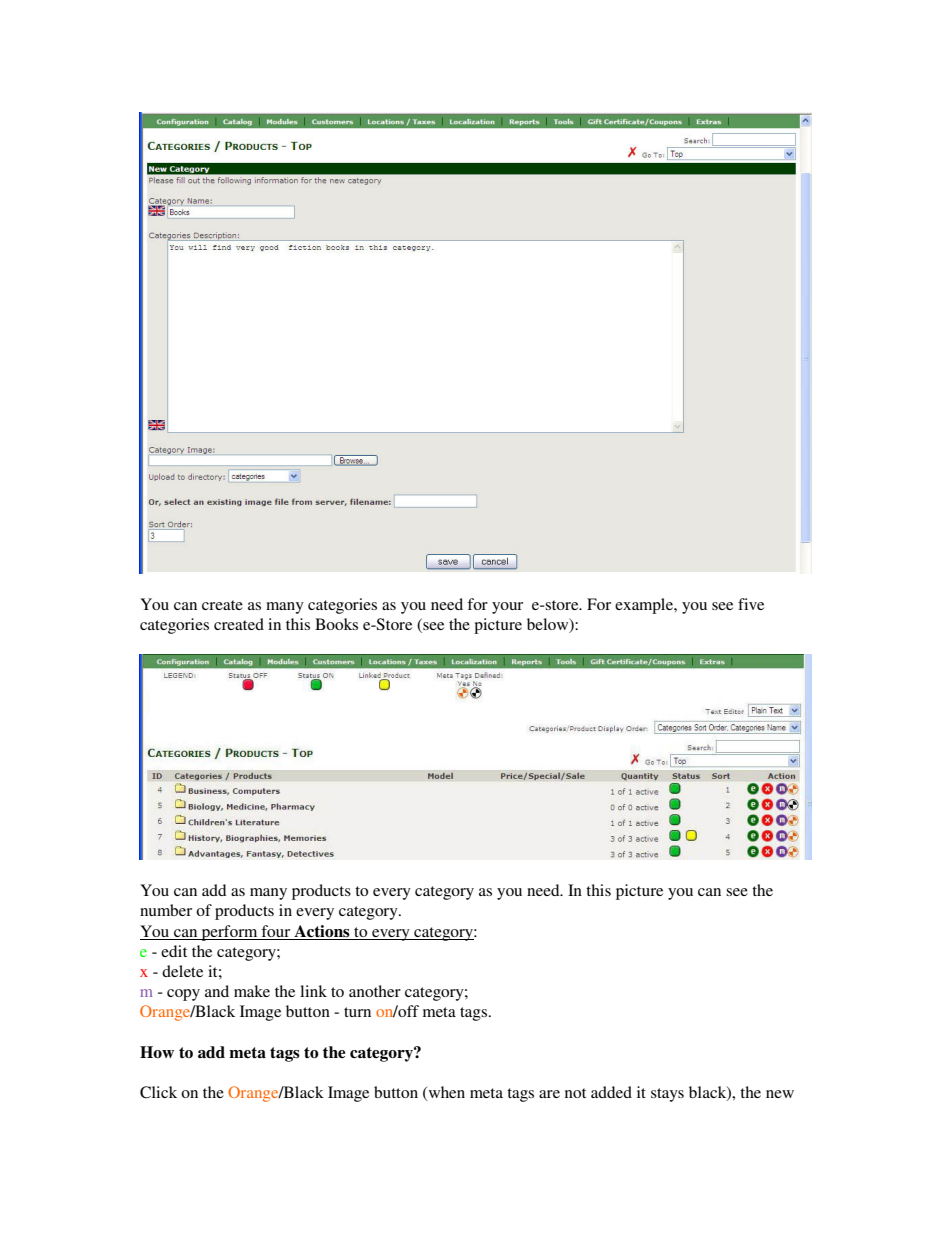  I want to click on Actions, so click(322, 931).
